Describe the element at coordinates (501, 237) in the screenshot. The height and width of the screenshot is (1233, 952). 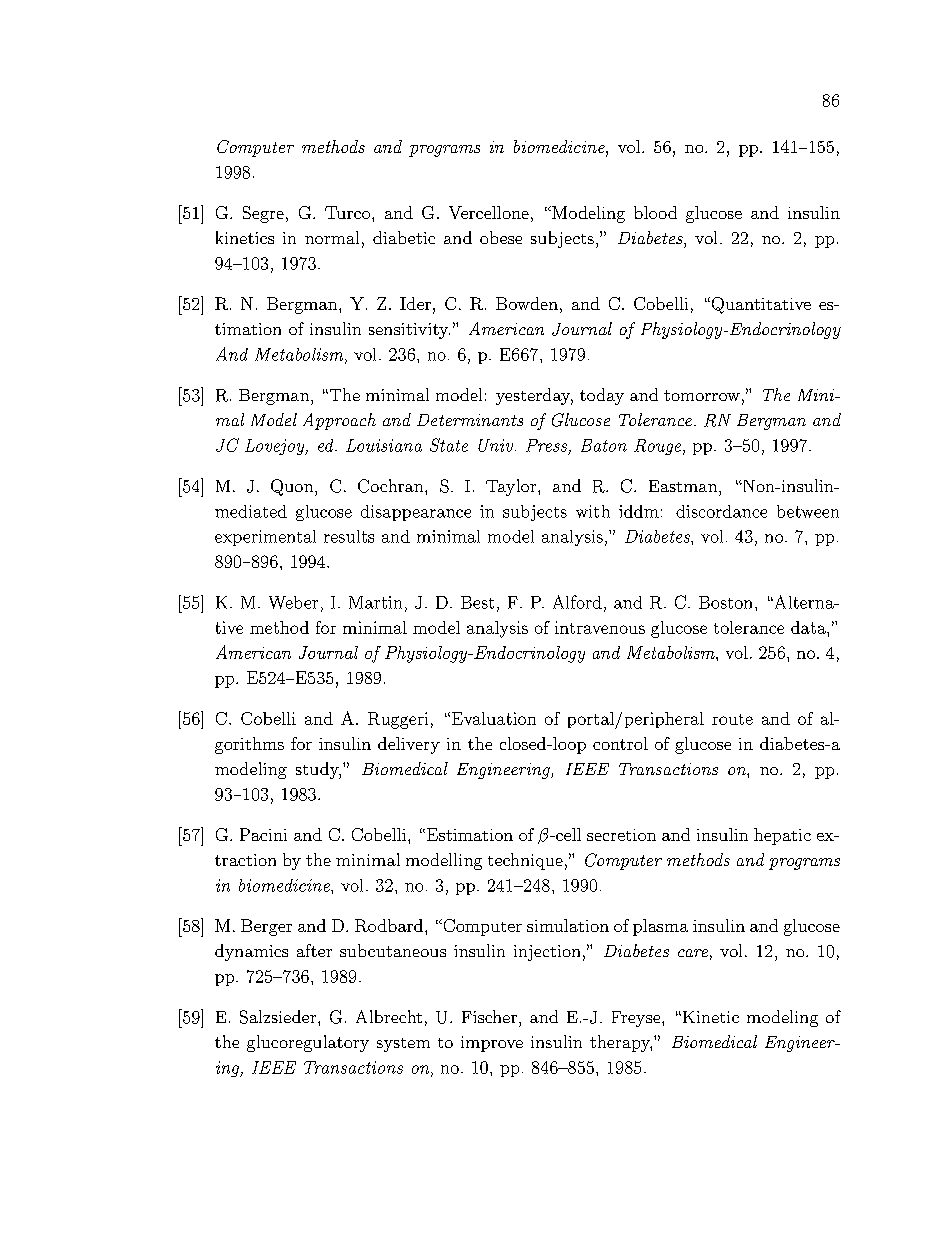
I see `obese` at that location.
